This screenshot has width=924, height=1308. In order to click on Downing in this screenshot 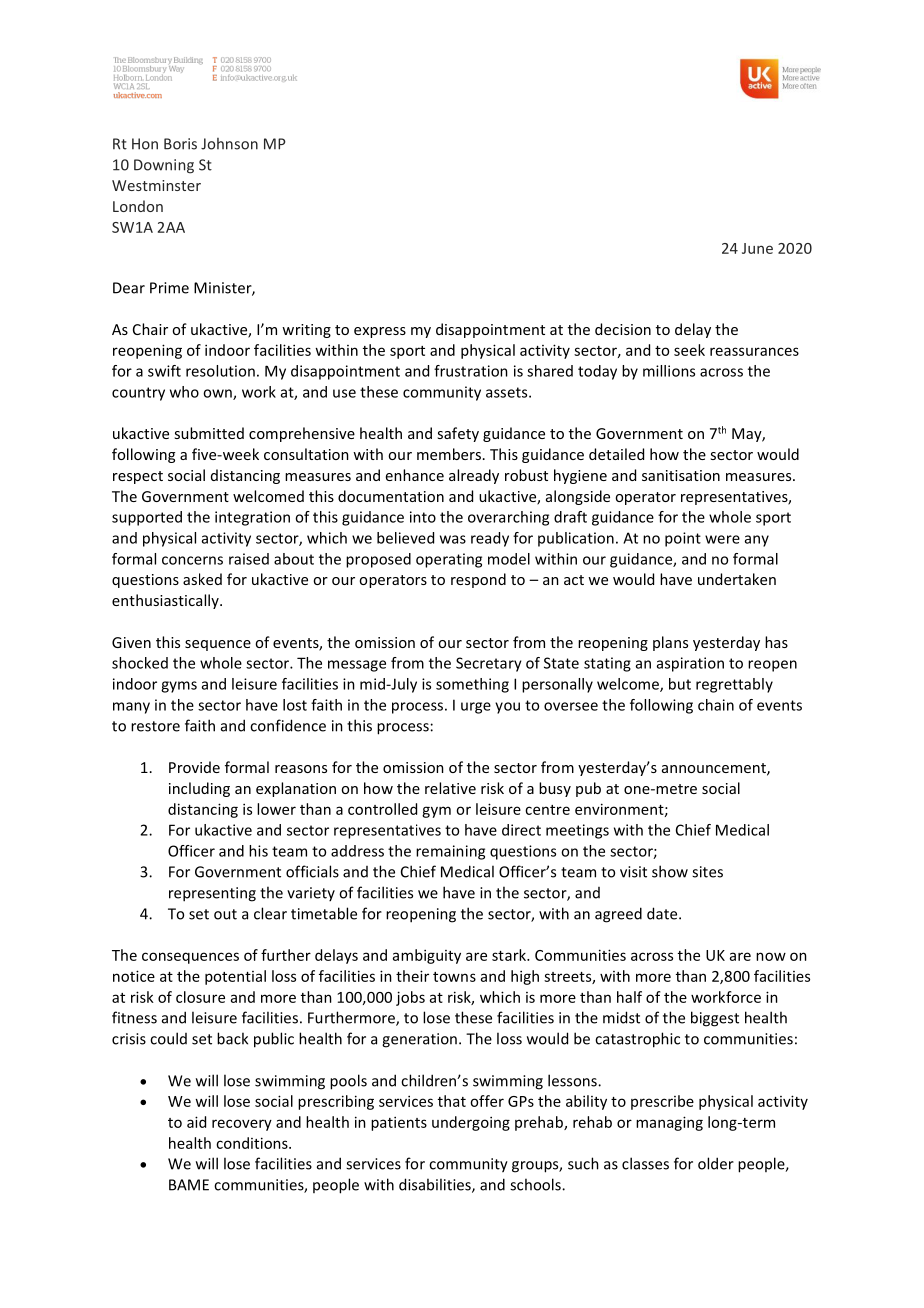, I will do `click(164, 166)`.
